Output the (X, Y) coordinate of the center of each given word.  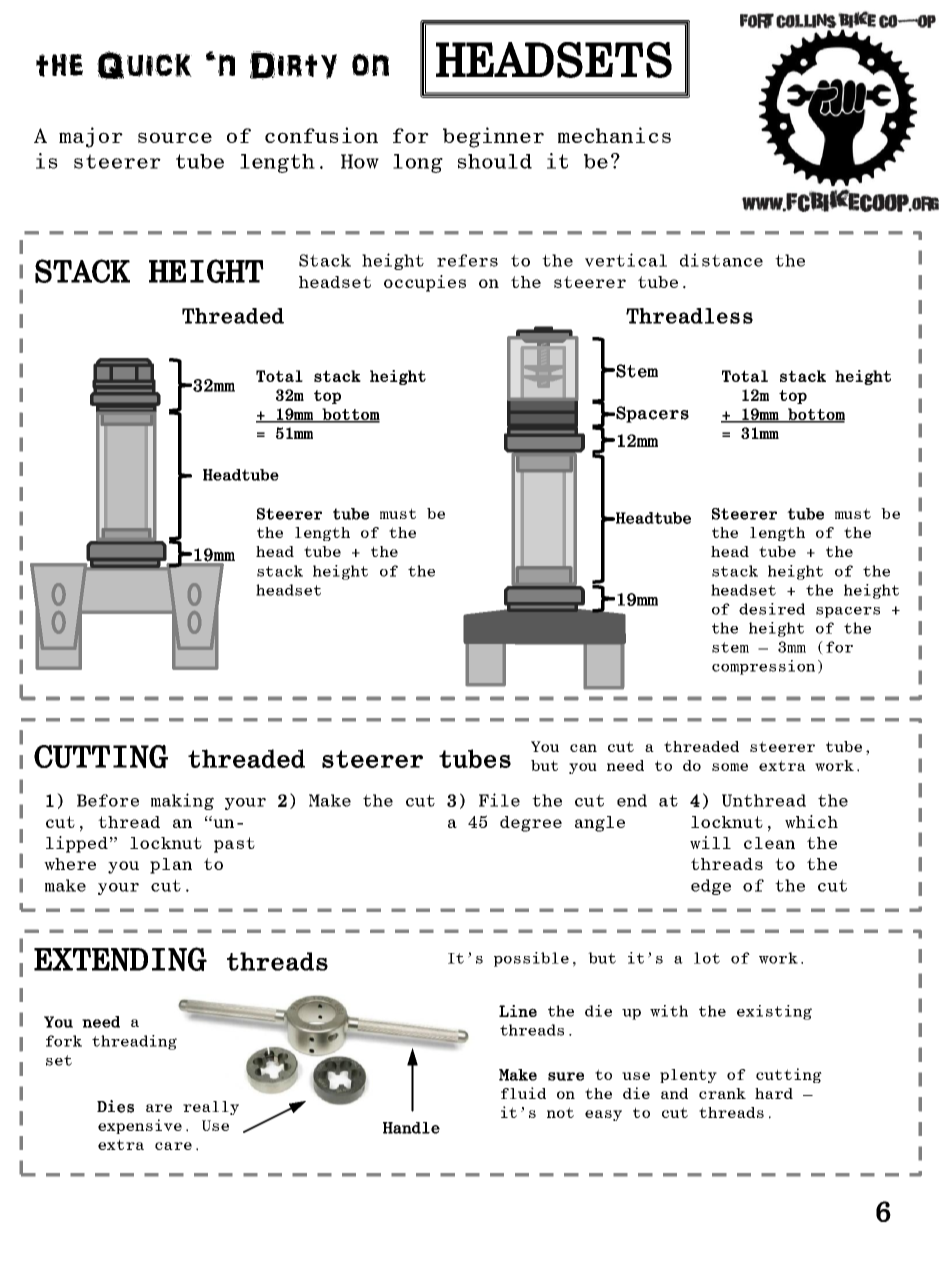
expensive (140, 1126)
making (182, 801)
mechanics (614, 135)
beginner (493, 137)
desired (772, 609)
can (583, 748)
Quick (144, 65)
